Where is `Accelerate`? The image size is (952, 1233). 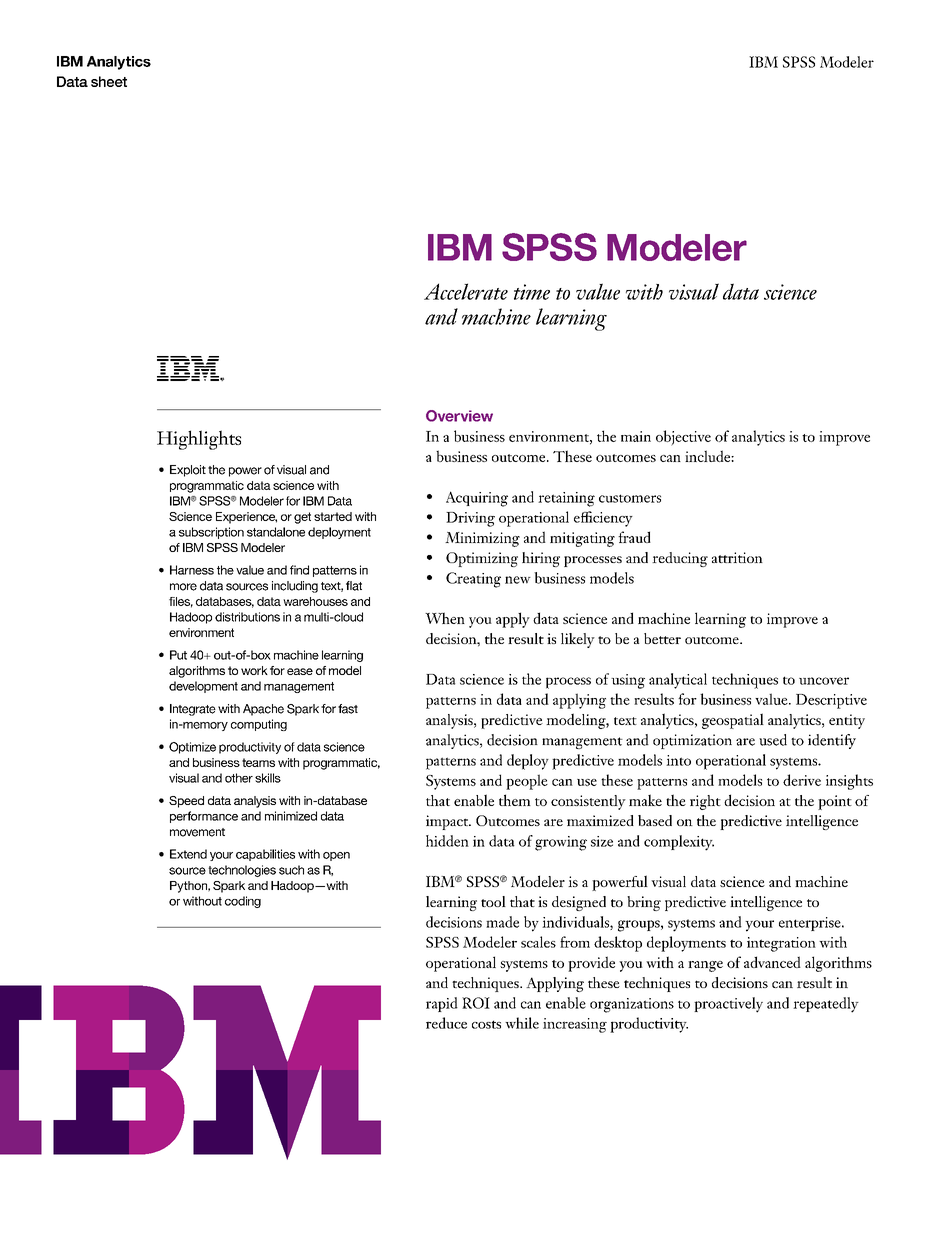 Accelerate is located at coordinates (466, 291).
